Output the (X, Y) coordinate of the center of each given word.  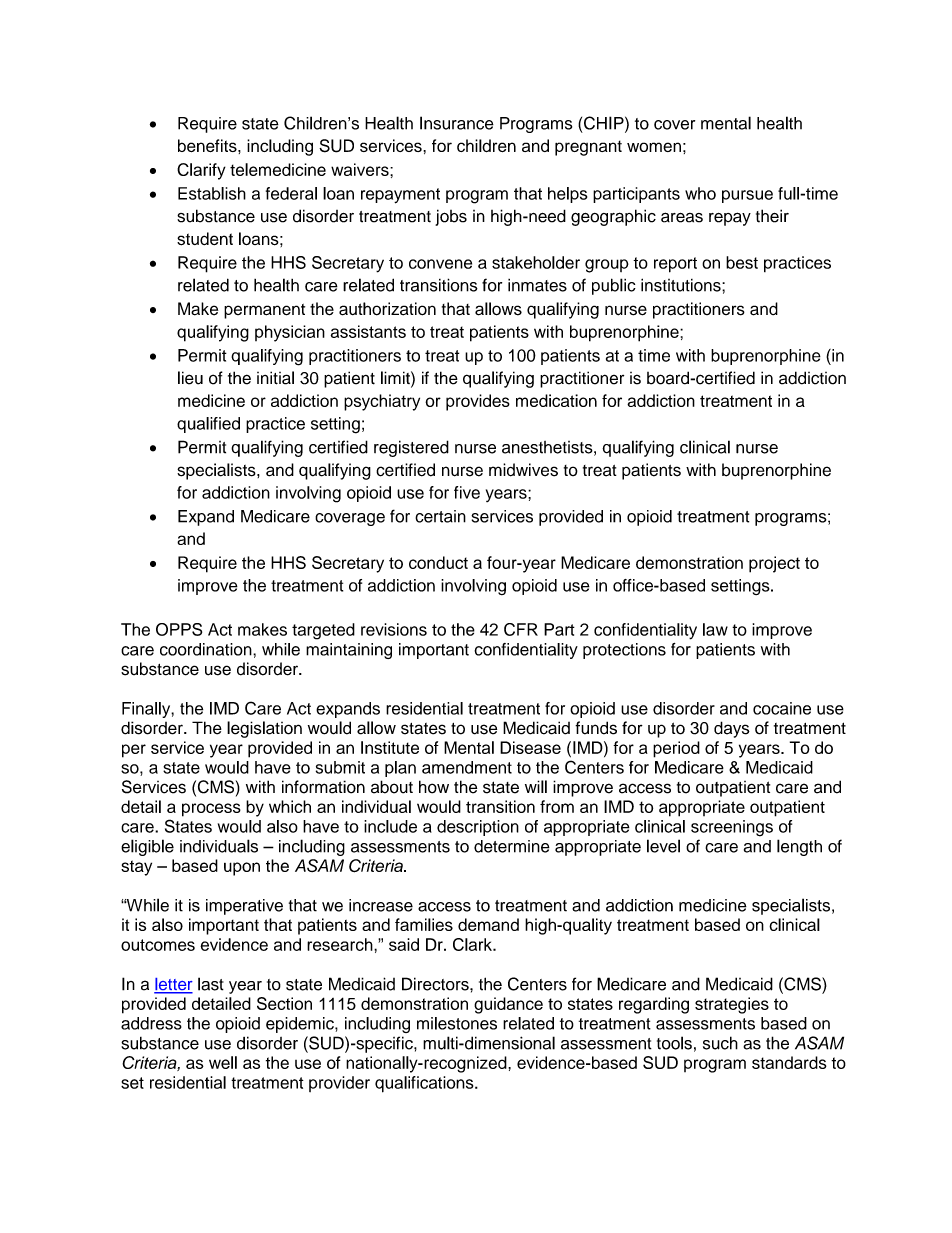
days (732, 729)
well (223, 1062)
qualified (208, 425)
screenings (732, 828)
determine (512, 846)
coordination (207, 649)
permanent (264, 311)
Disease (530, 747)
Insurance (457, 123)
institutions (682, 285)
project (774, 564)
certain (440, 516)
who (700, 193)
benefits (208, 145)
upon (242, 869)
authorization (387, 309)
